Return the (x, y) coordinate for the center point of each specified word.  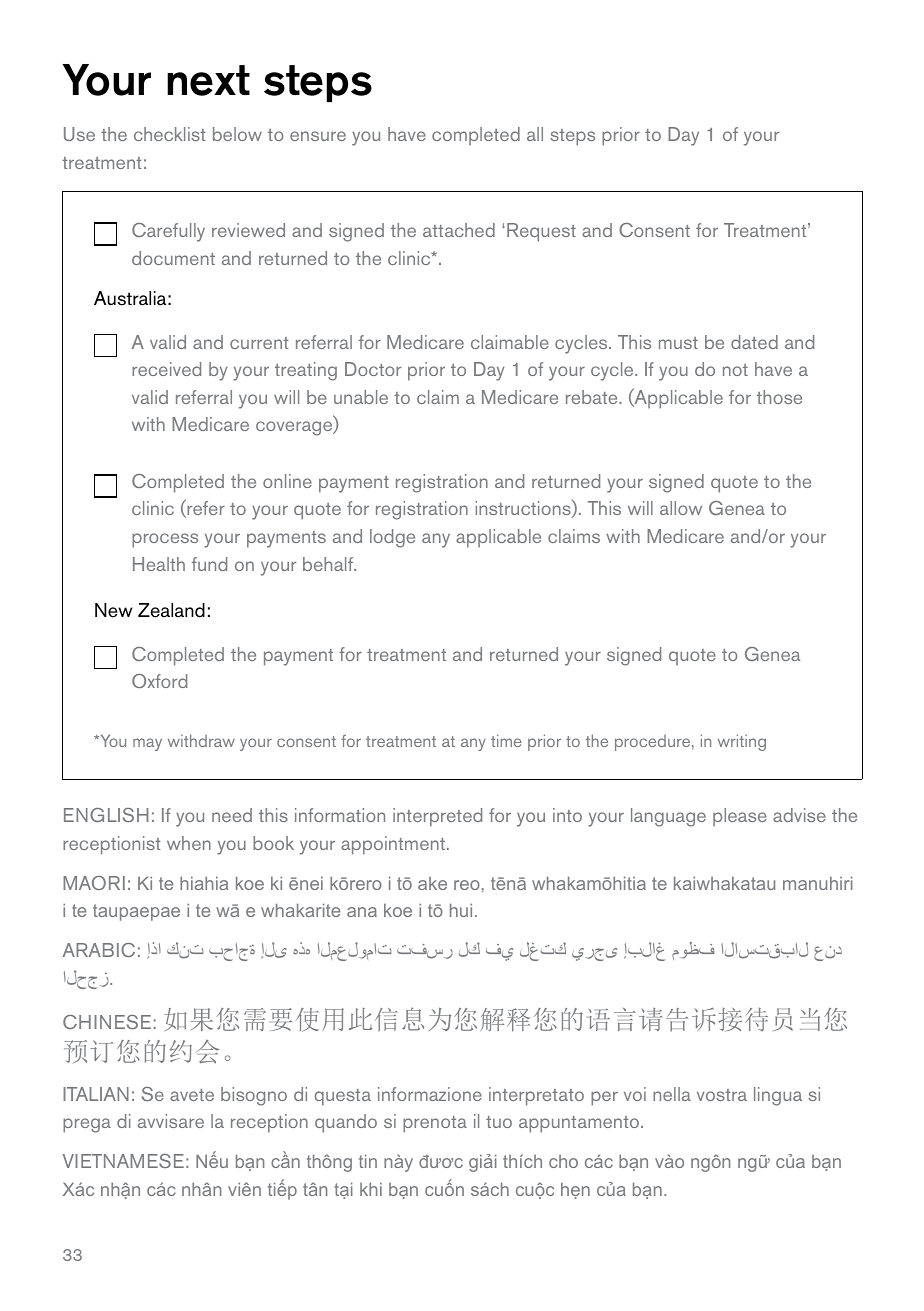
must (678, 343)
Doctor (373, 369)
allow (681, 508)
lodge (392, 538)
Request (541, 232)
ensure (318, 136)
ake (432, 883)
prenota (435, 1124)
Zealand (171, 610)
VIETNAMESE (123, 1161)
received (166, 369)
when (189, 843)
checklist (170, 134)
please (740, 817)
